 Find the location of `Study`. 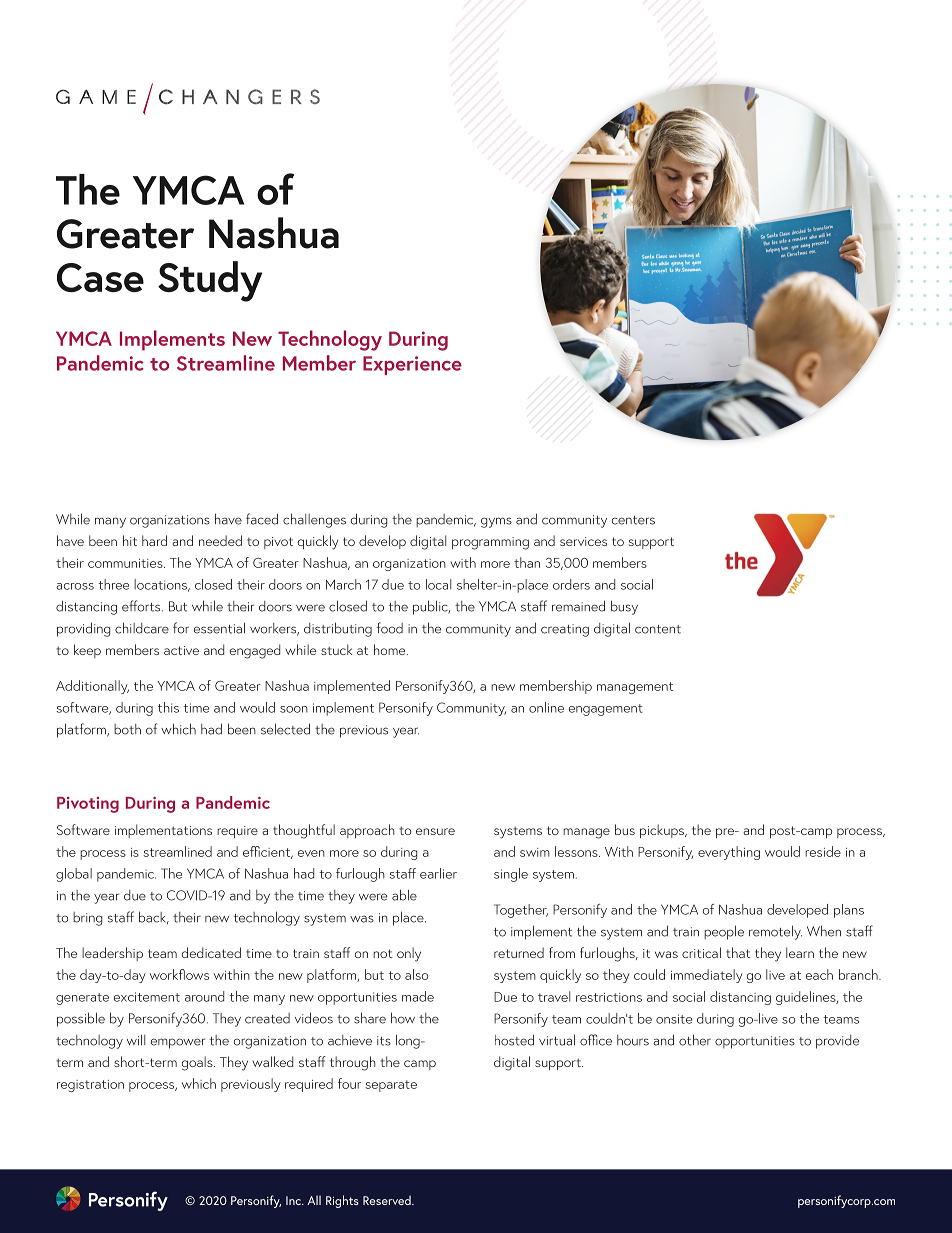

Study is located at coordinates (210, 281).
